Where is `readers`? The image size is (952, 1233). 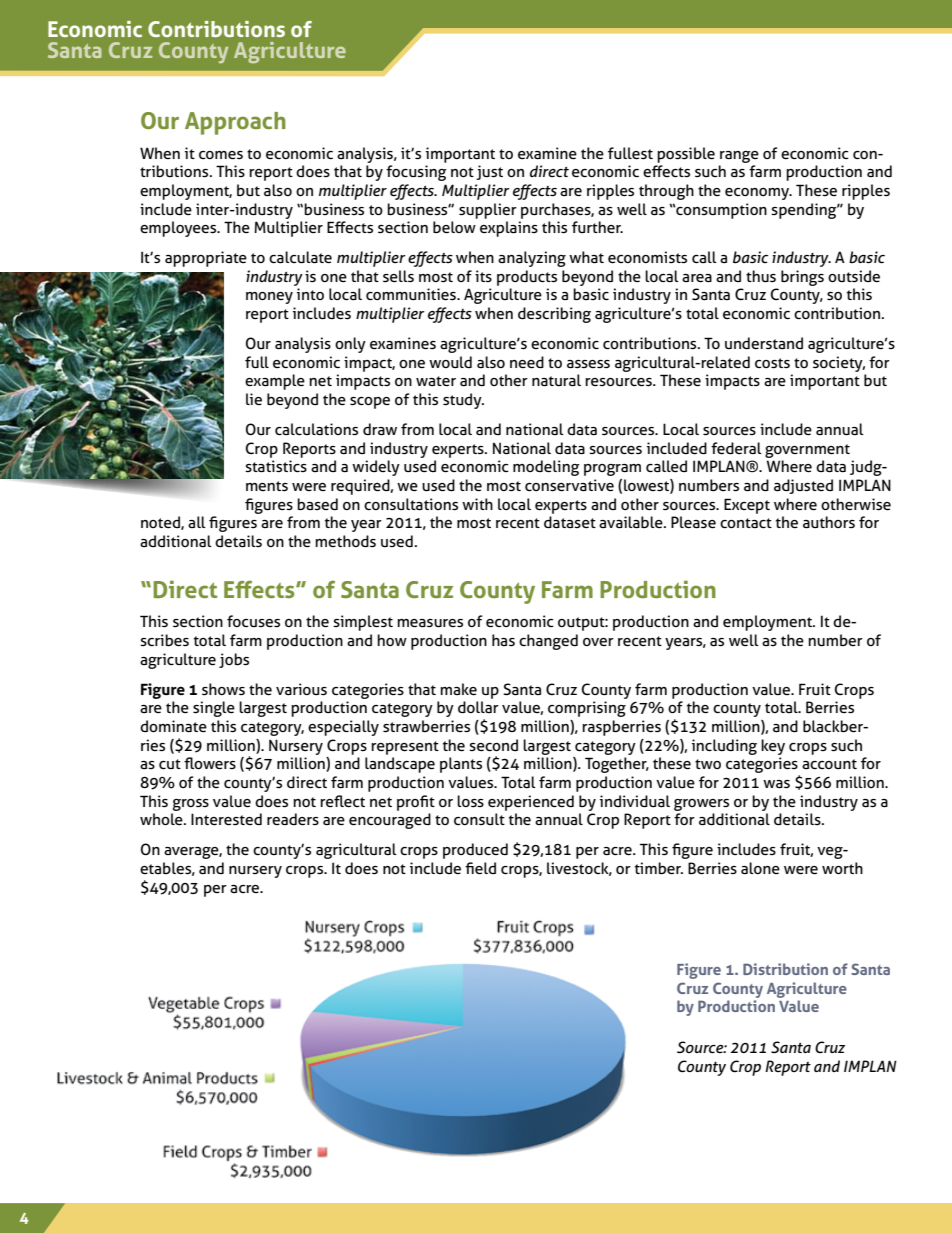
readers is located at coordinates (293, 819).
